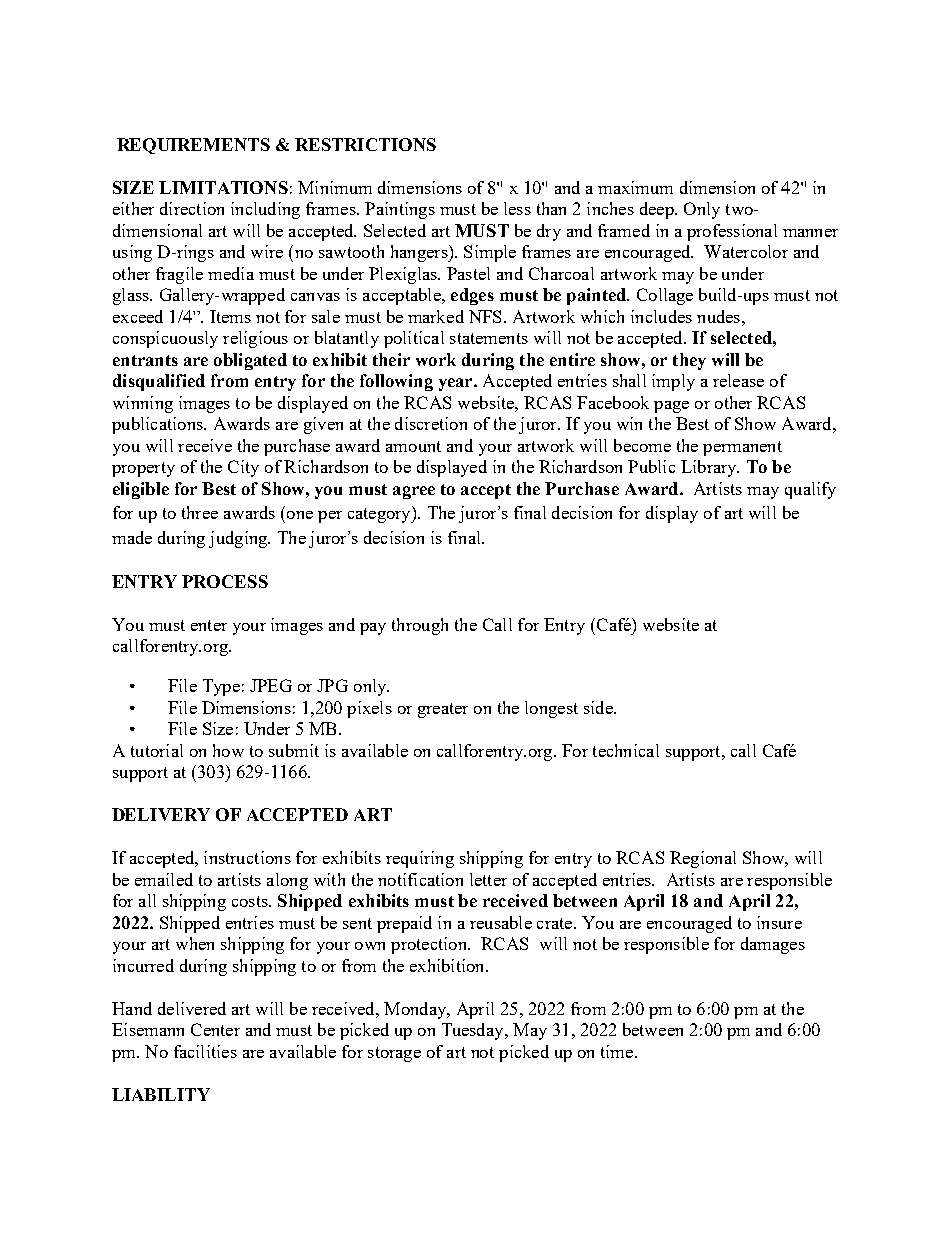  What do you see at coordinates (732, 232) in the document?
I see `professional` at bounding box center [732, 232].
